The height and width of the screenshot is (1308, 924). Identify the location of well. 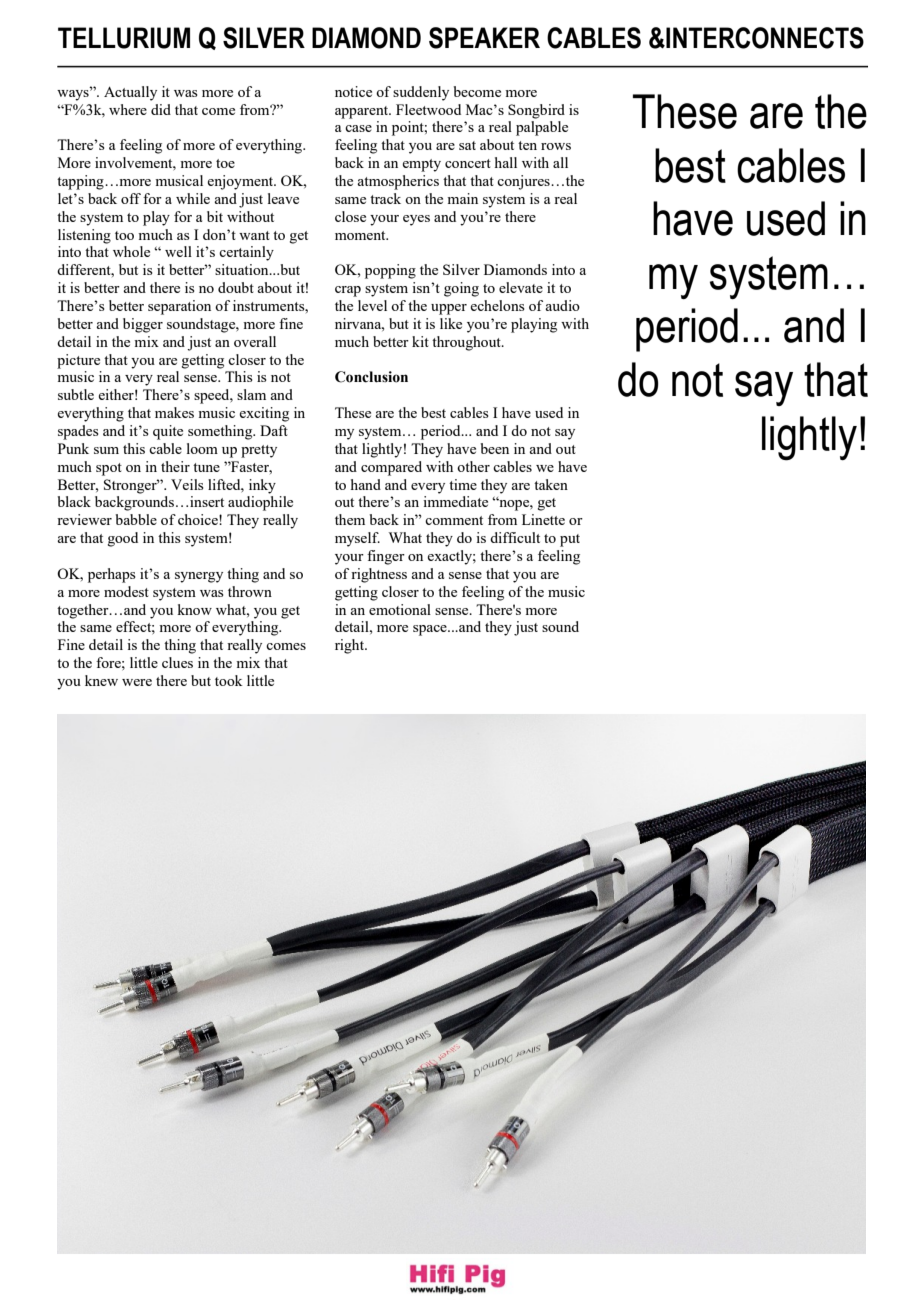
(178, 251).
